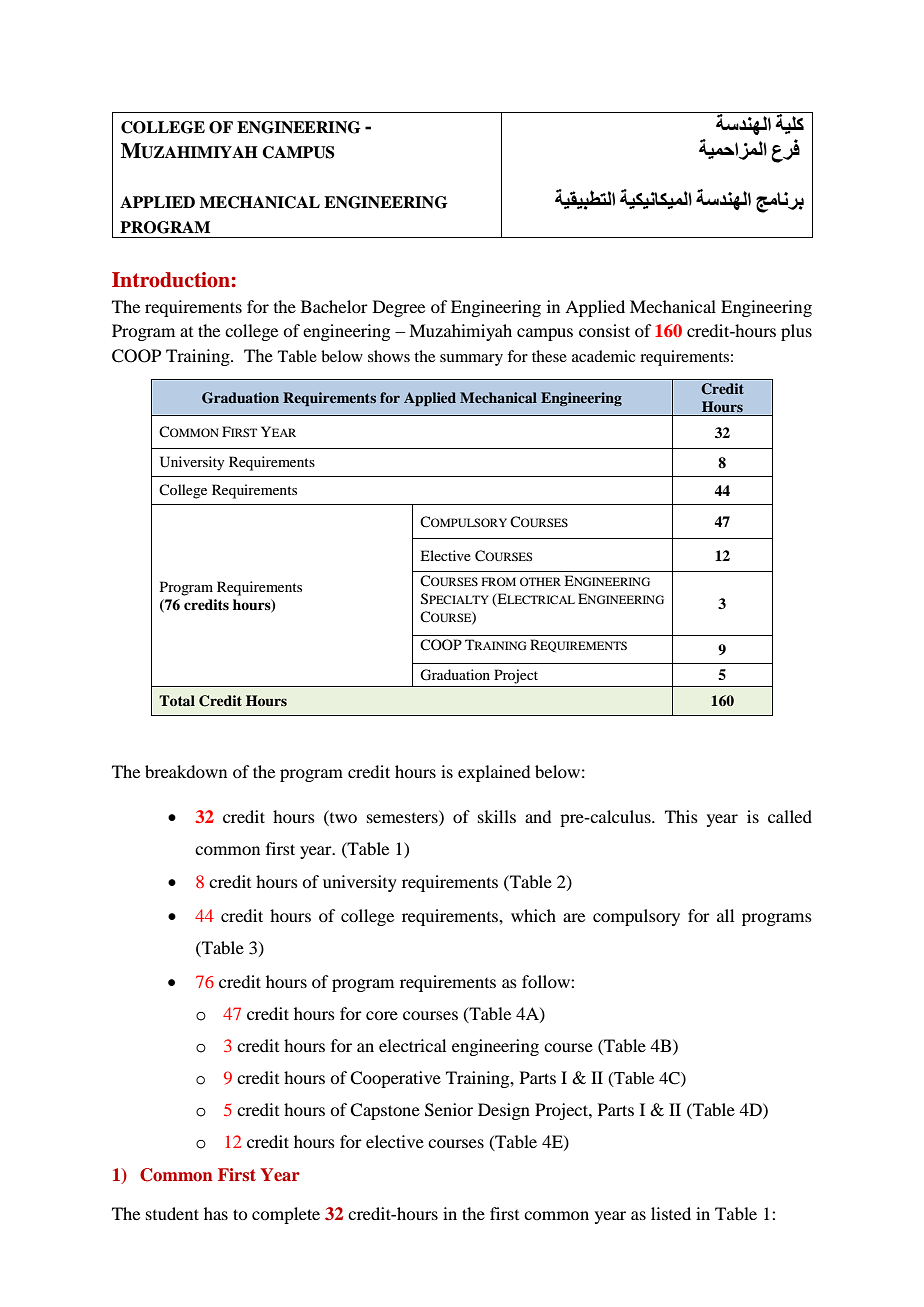  I want to click on plus, so click(796, 332).
